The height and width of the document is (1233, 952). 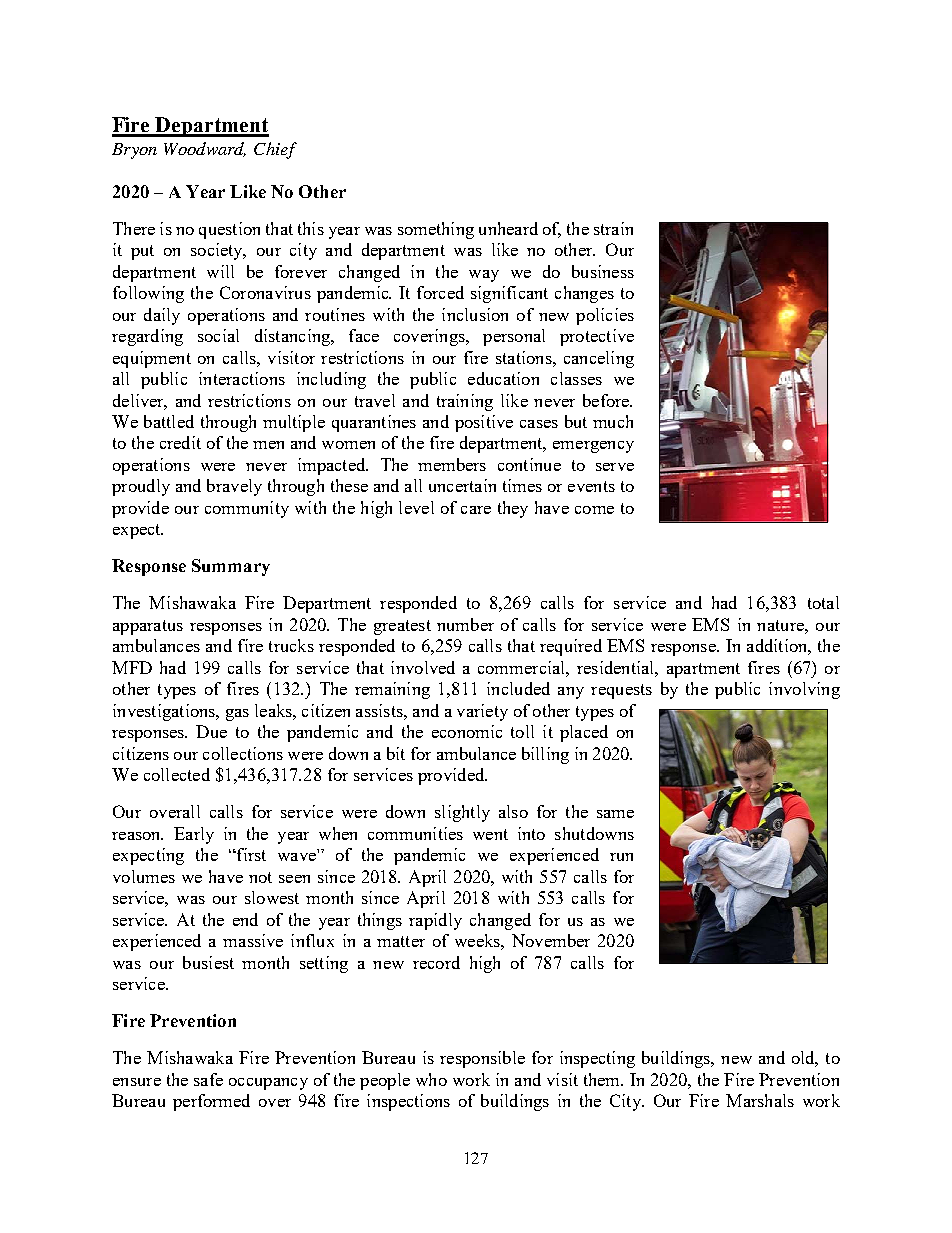 I want to click on unheard, so click(x=508, y=228).
